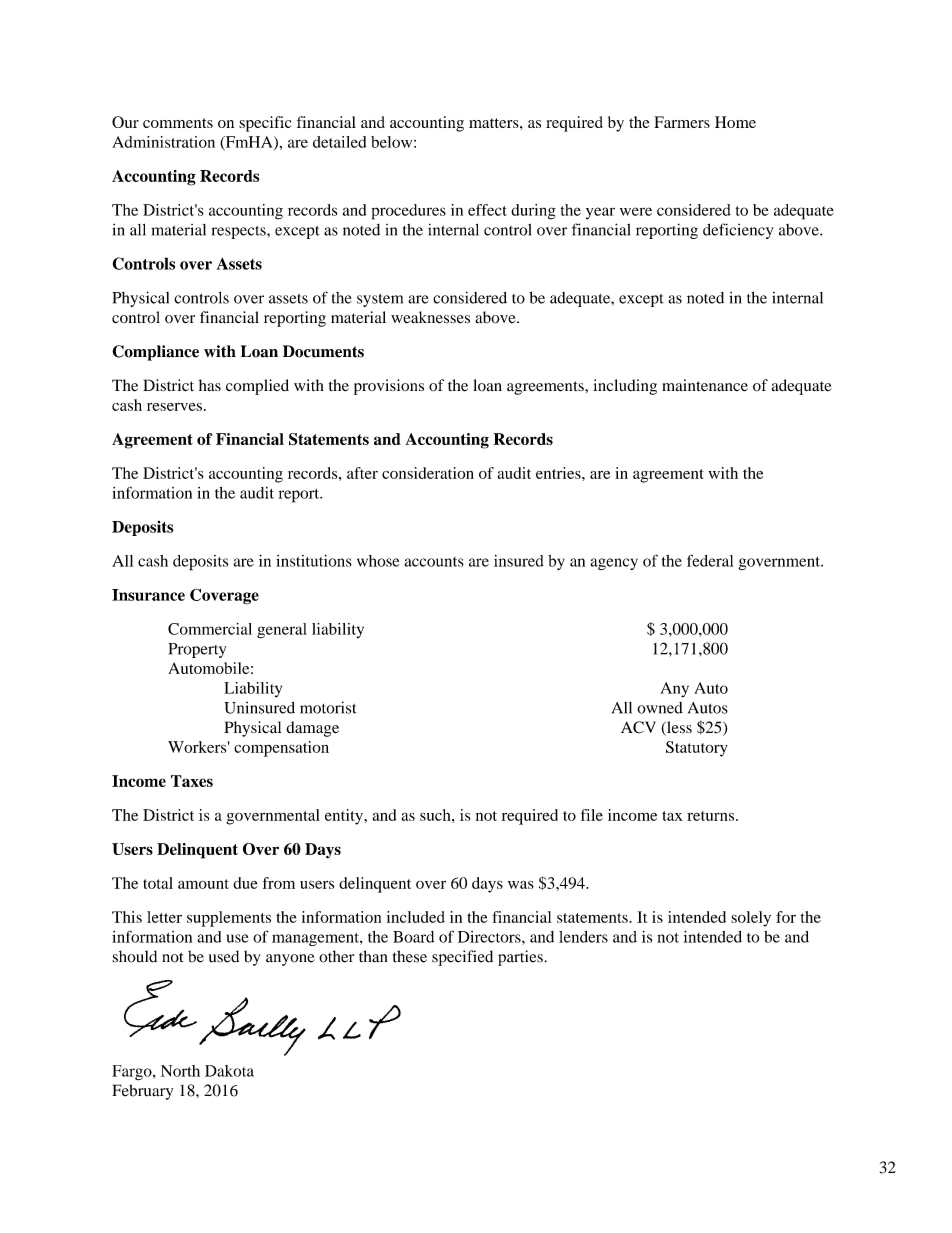 The width and height of the screenshot is (952, 1233). I want to click on maintenance, so click(705, 385).
